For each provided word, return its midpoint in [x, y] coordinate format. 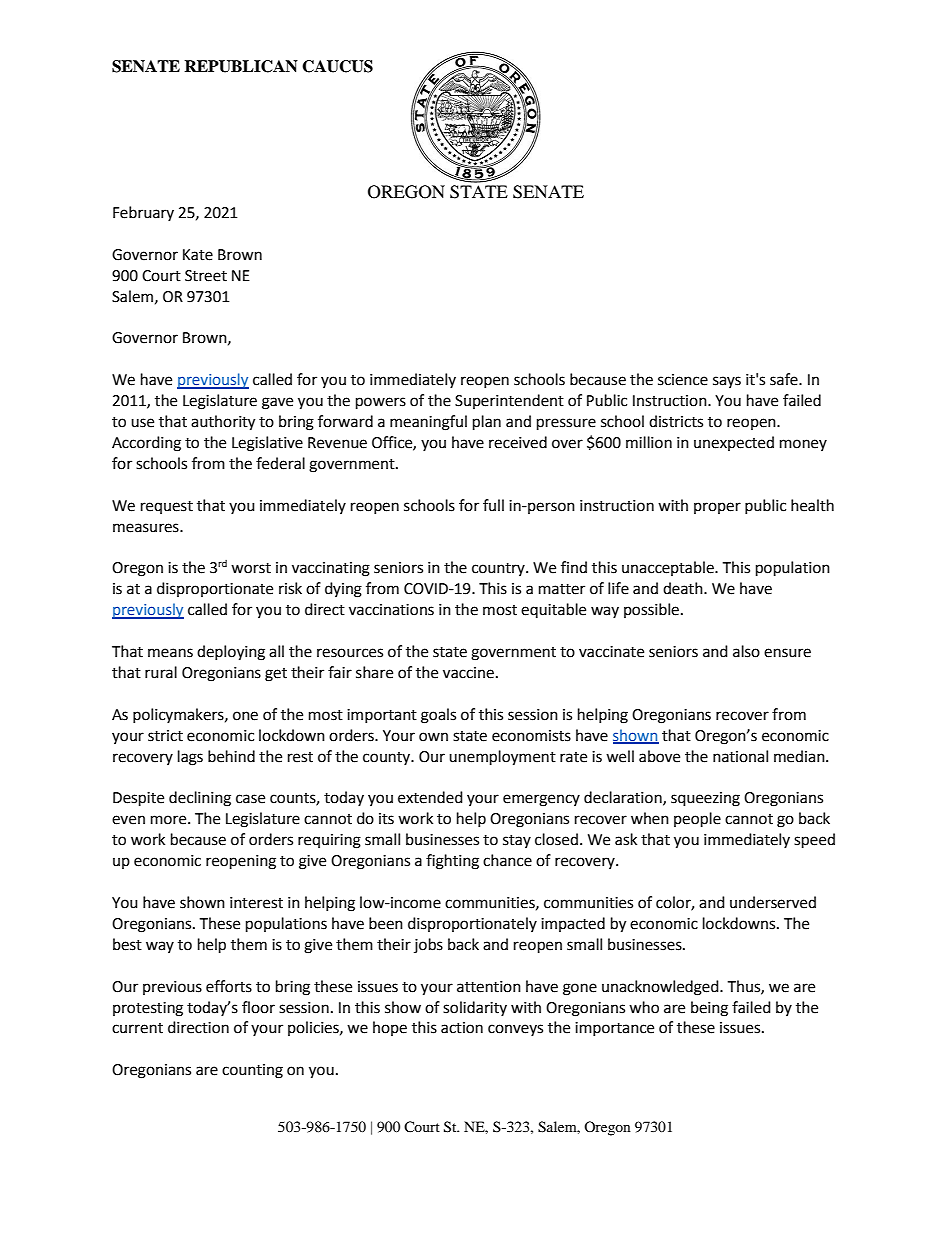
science [683, 380]
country [499, 569]
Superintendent [509, 401]
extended [430, 797]
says [727, 382]
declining [200, 799]
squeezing [705, 799]
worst [251, 568]
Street [206, 276]
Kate [198, 255]
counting [252, 1071]
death [684, 588]
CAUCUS [337, 66]
